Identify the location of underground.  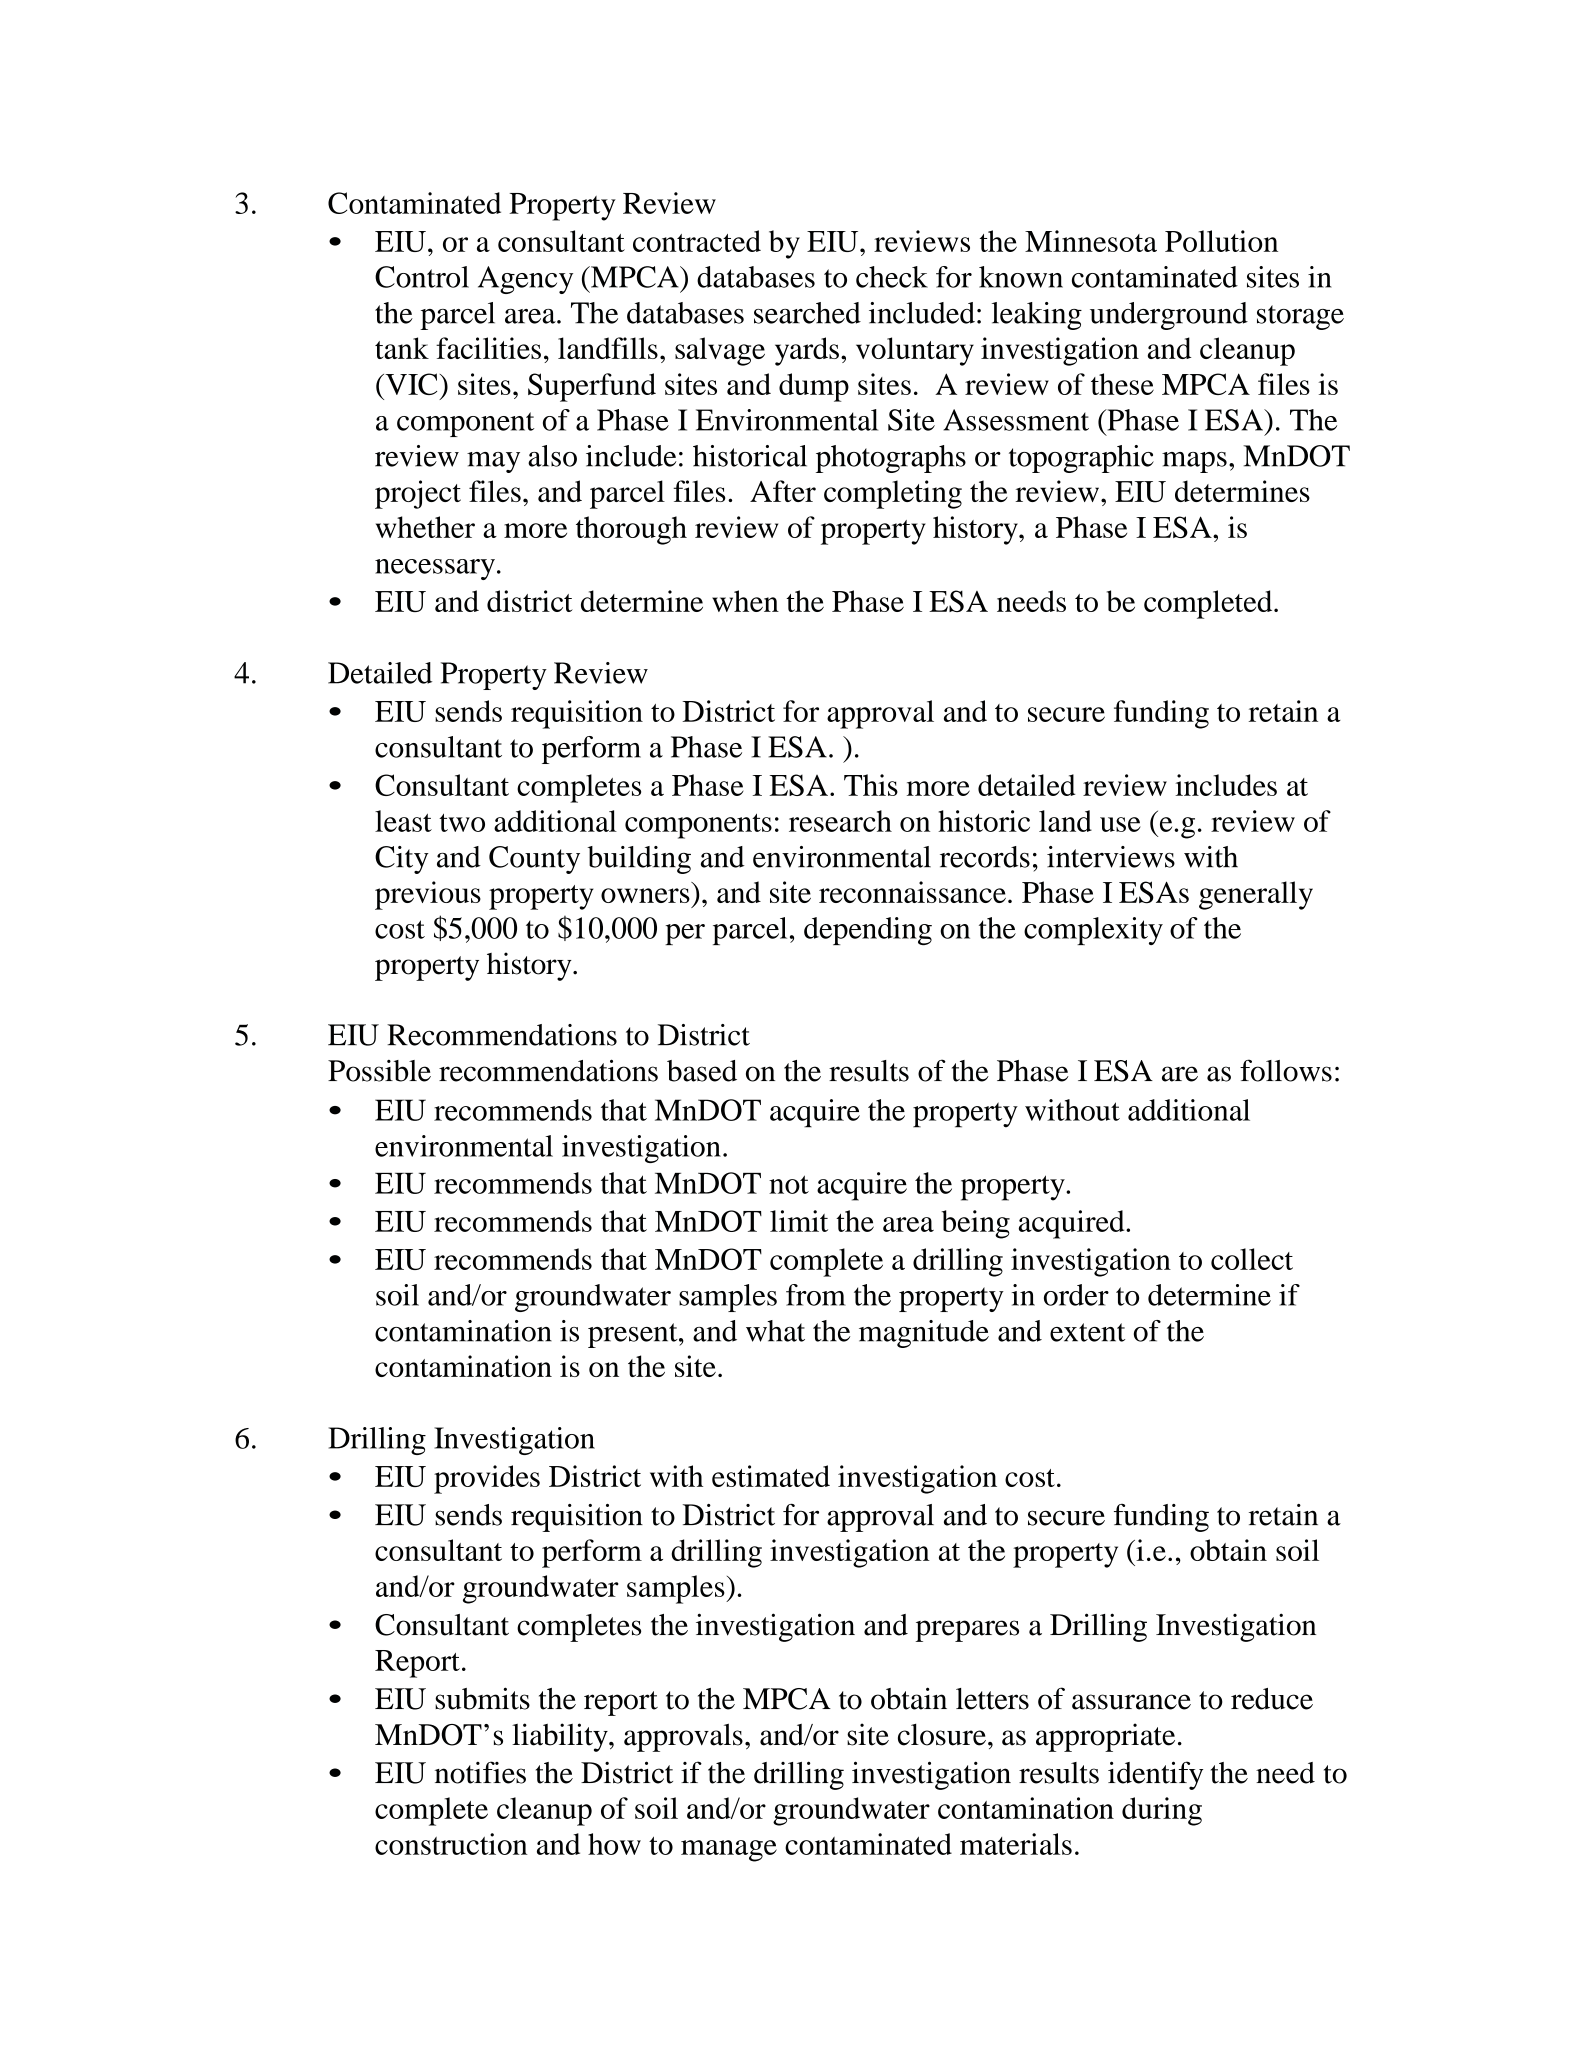
(1169, 316).
